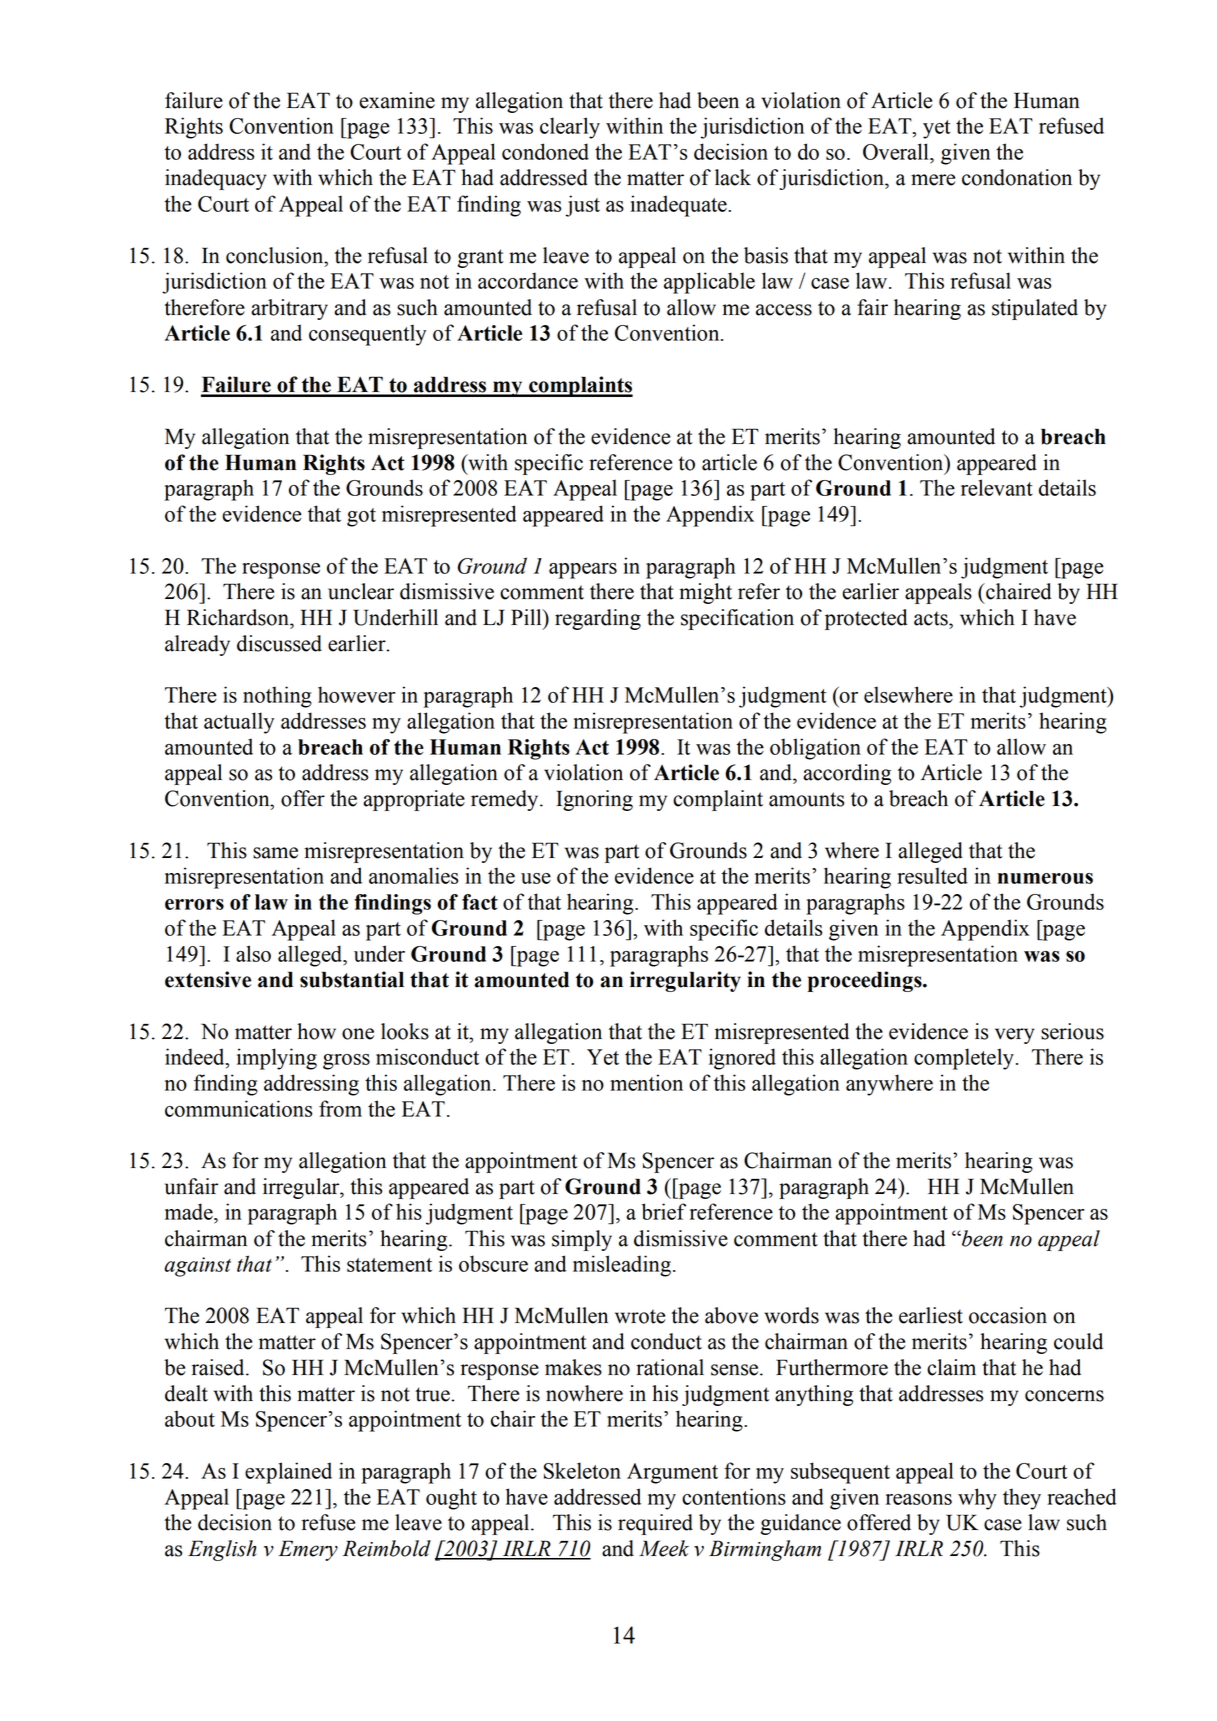  Describe the element at coordinates (277, 1059) in the page. I see `implying` at that location.
